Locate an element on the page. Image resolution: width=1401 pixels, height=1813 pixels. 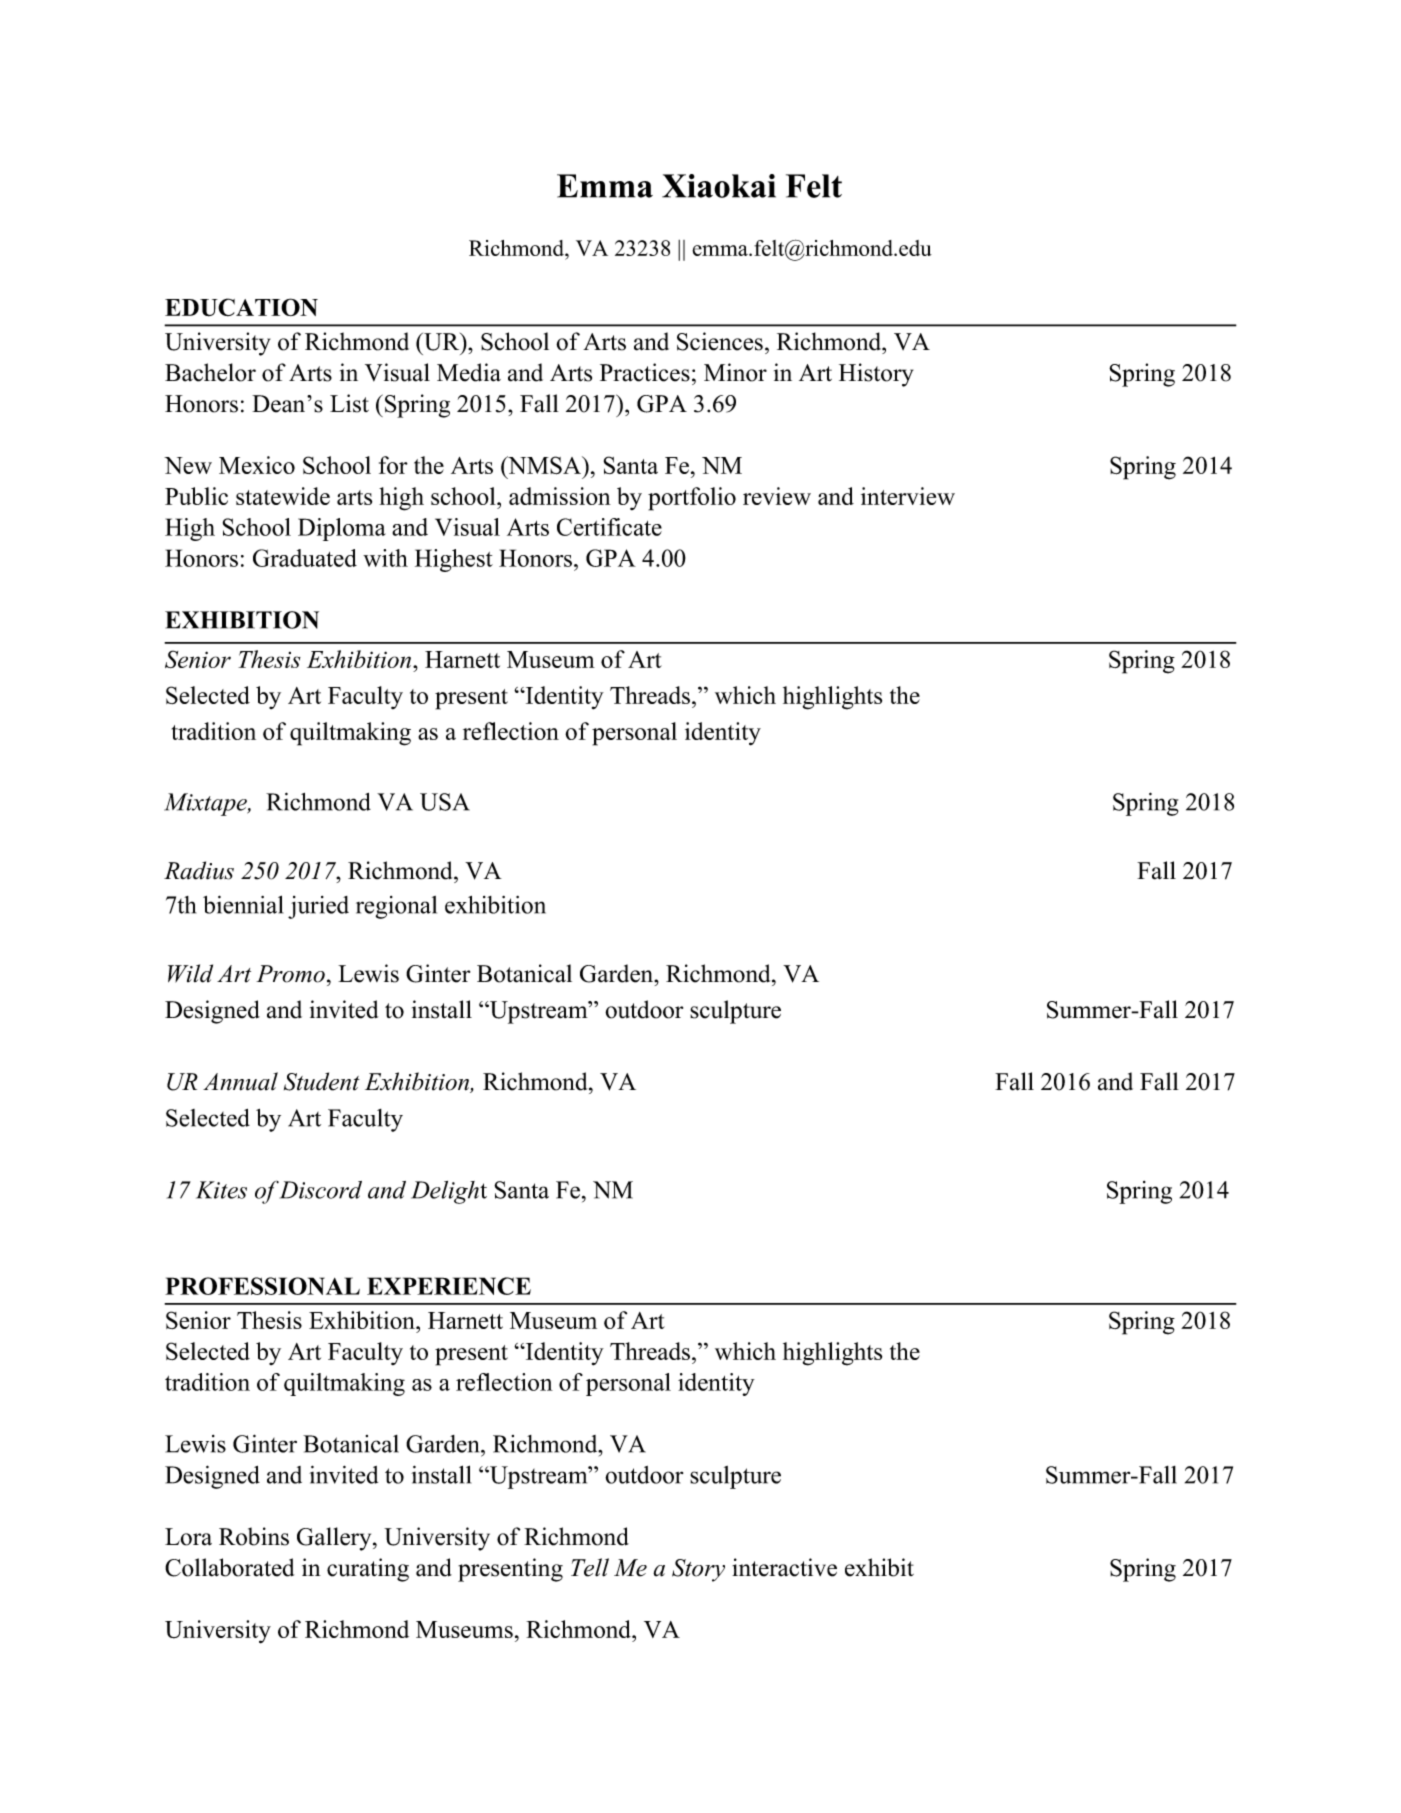
interactive is located at coordinates (784, 1567).
